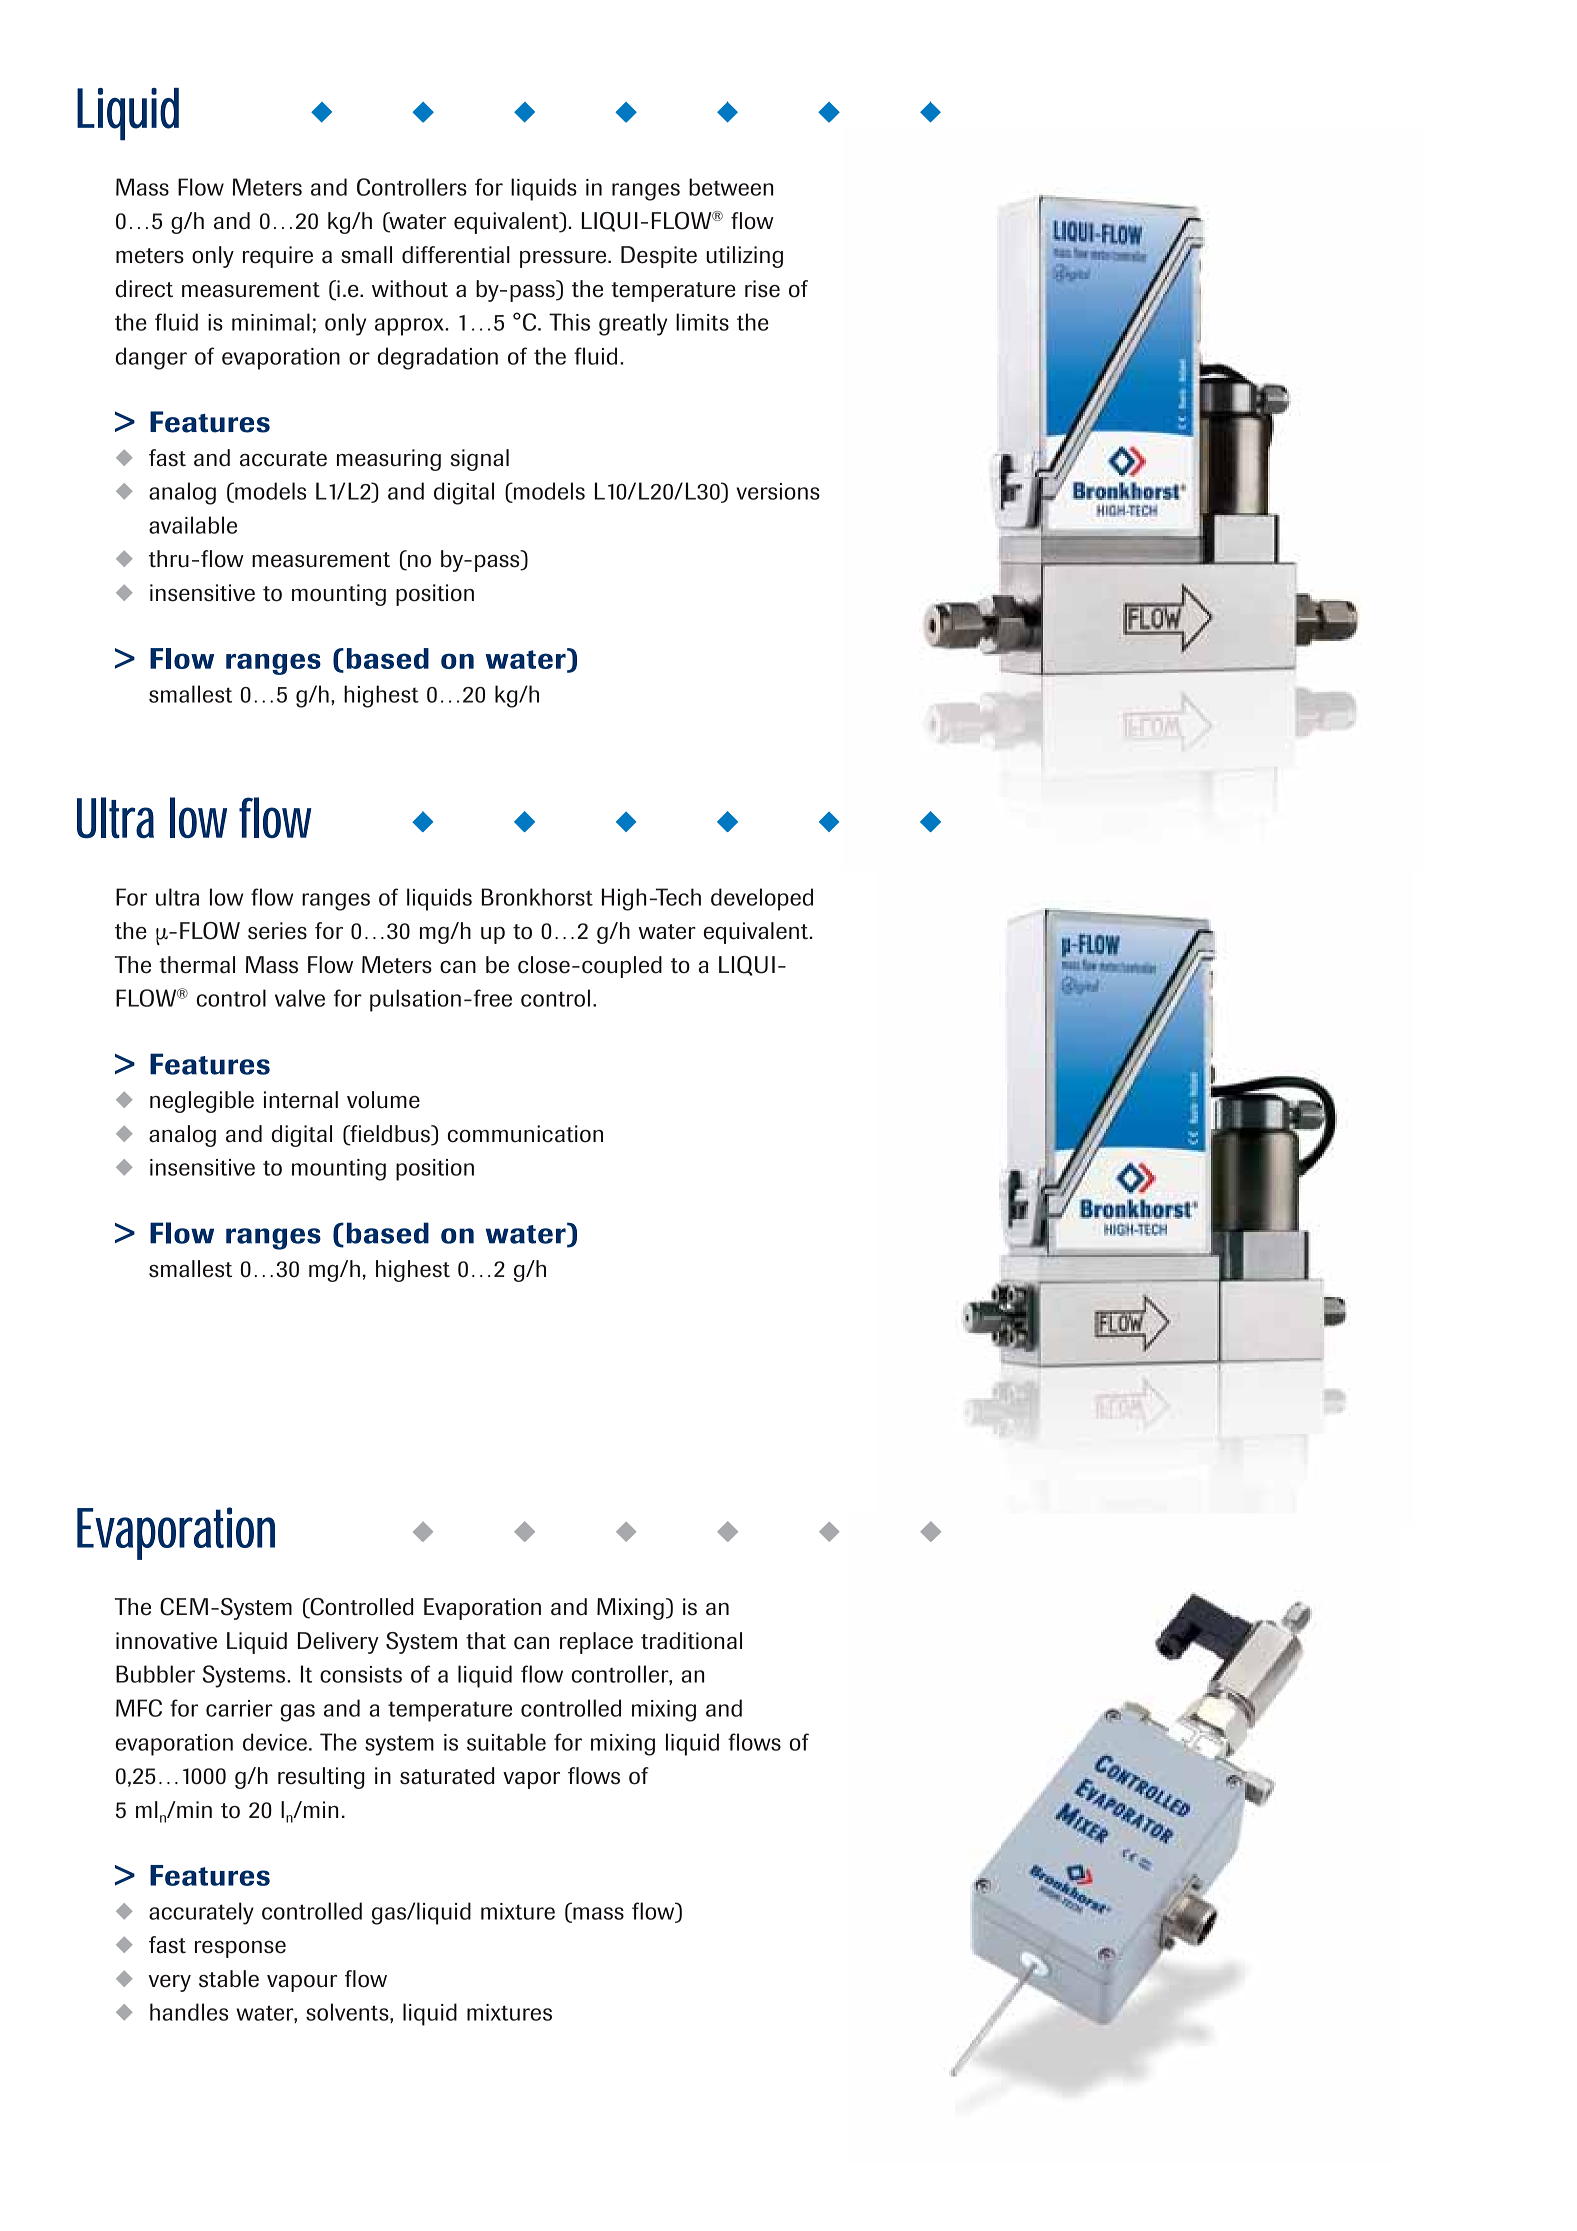 This screenshot has width=1577, height=2231. I want to click on replace, so click(596, 1643).
